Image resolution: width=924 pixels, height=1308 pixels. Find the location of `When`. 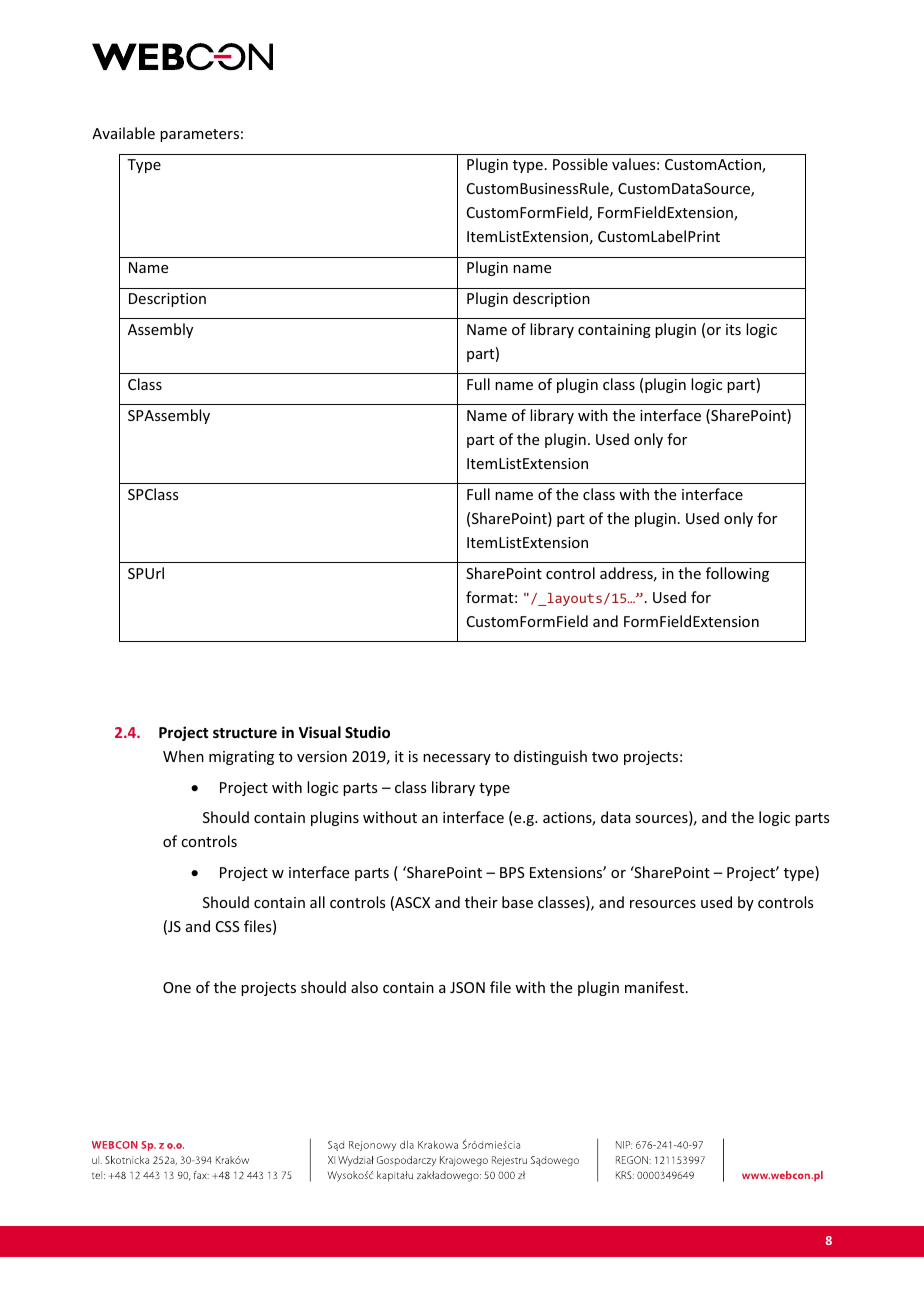

When is located at coordinates (183, 756).
